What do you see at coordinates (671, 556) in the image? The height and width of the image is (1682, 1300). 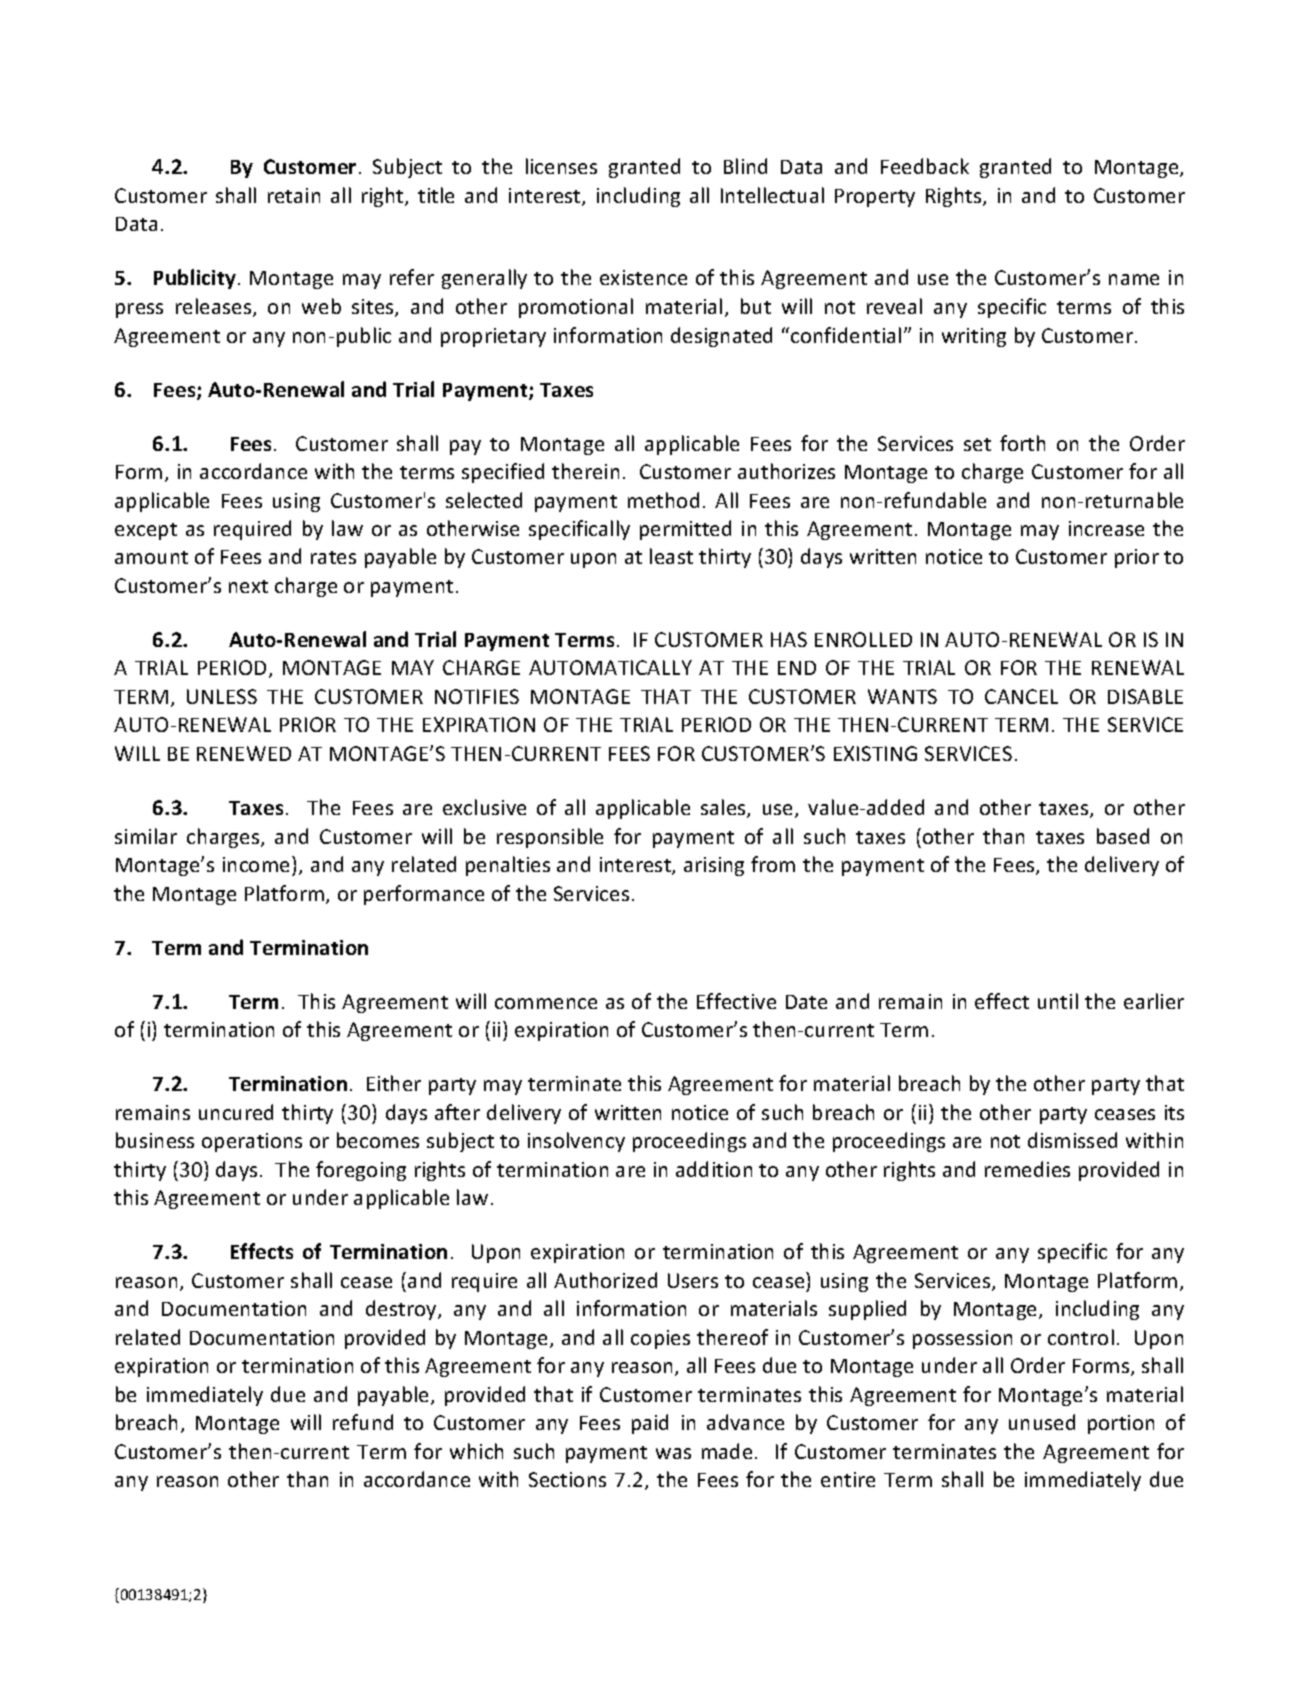 I see `least` at bounding box center [671, 556].
